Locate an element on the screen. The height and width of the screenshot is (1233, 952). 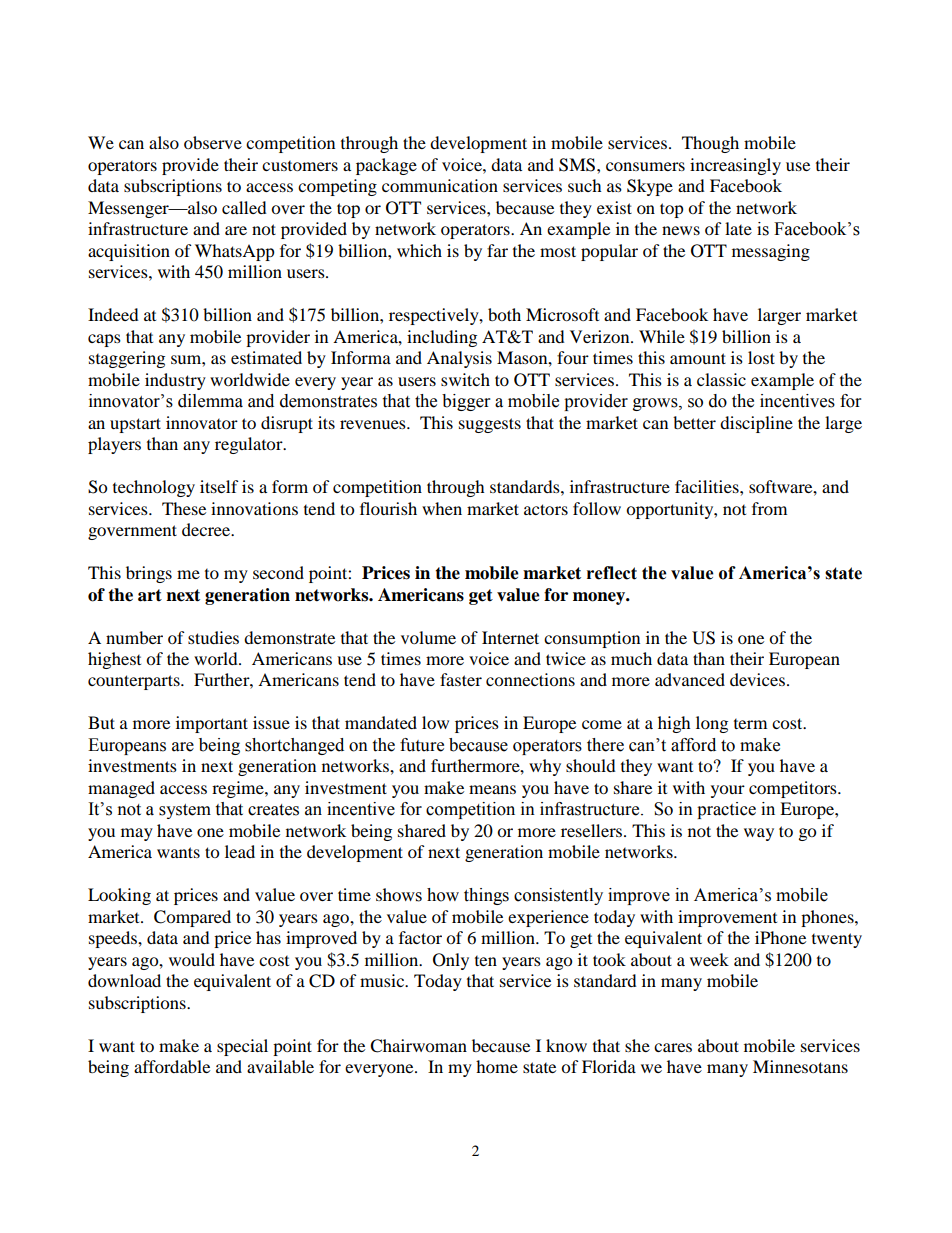
increasingly is located at coordinates (735, 166).
